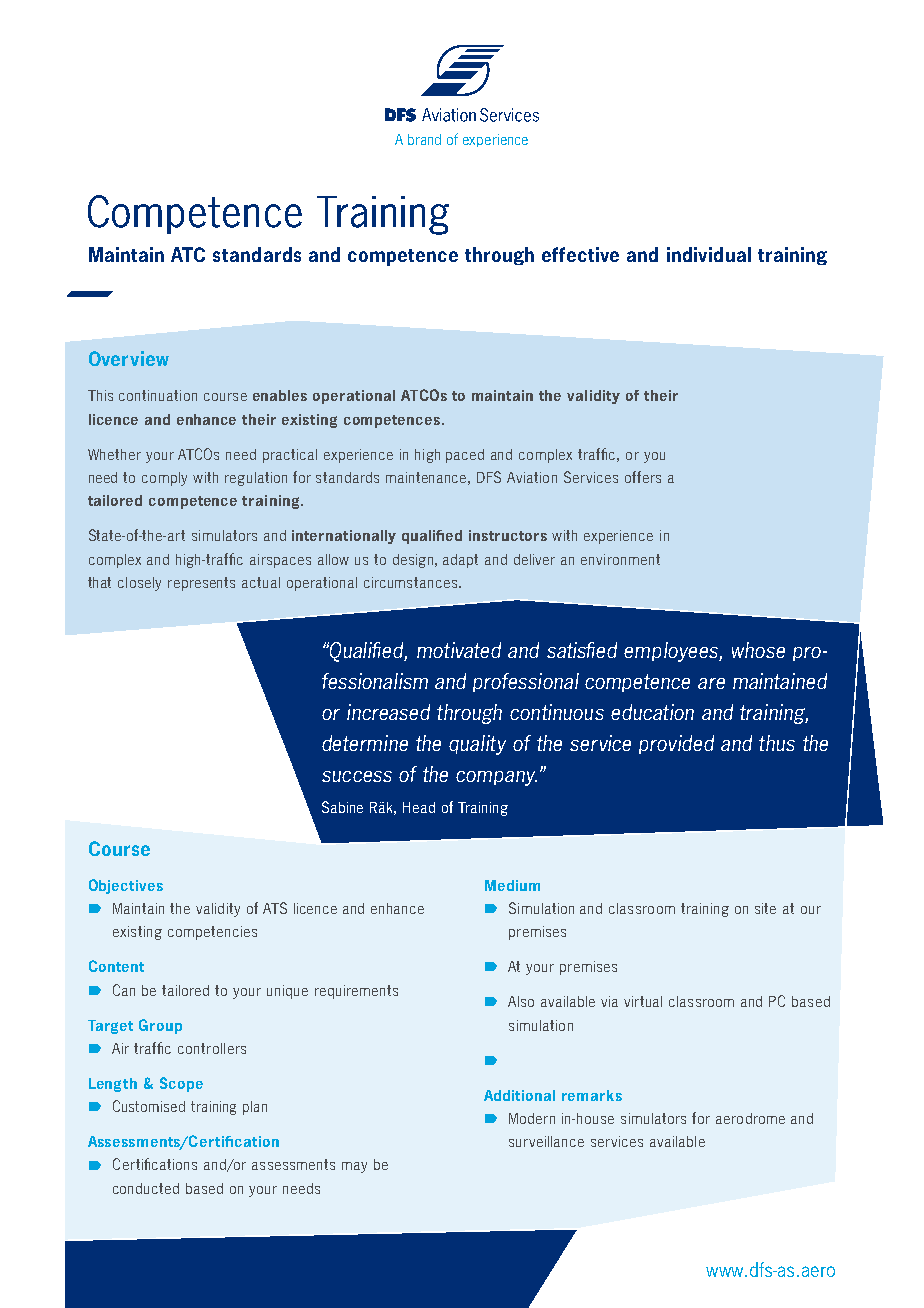 This page has height=1308, width=924. What do you see at coordinates (424, 139) in the page?
I see `brand` at bounding box center [424, 139].
